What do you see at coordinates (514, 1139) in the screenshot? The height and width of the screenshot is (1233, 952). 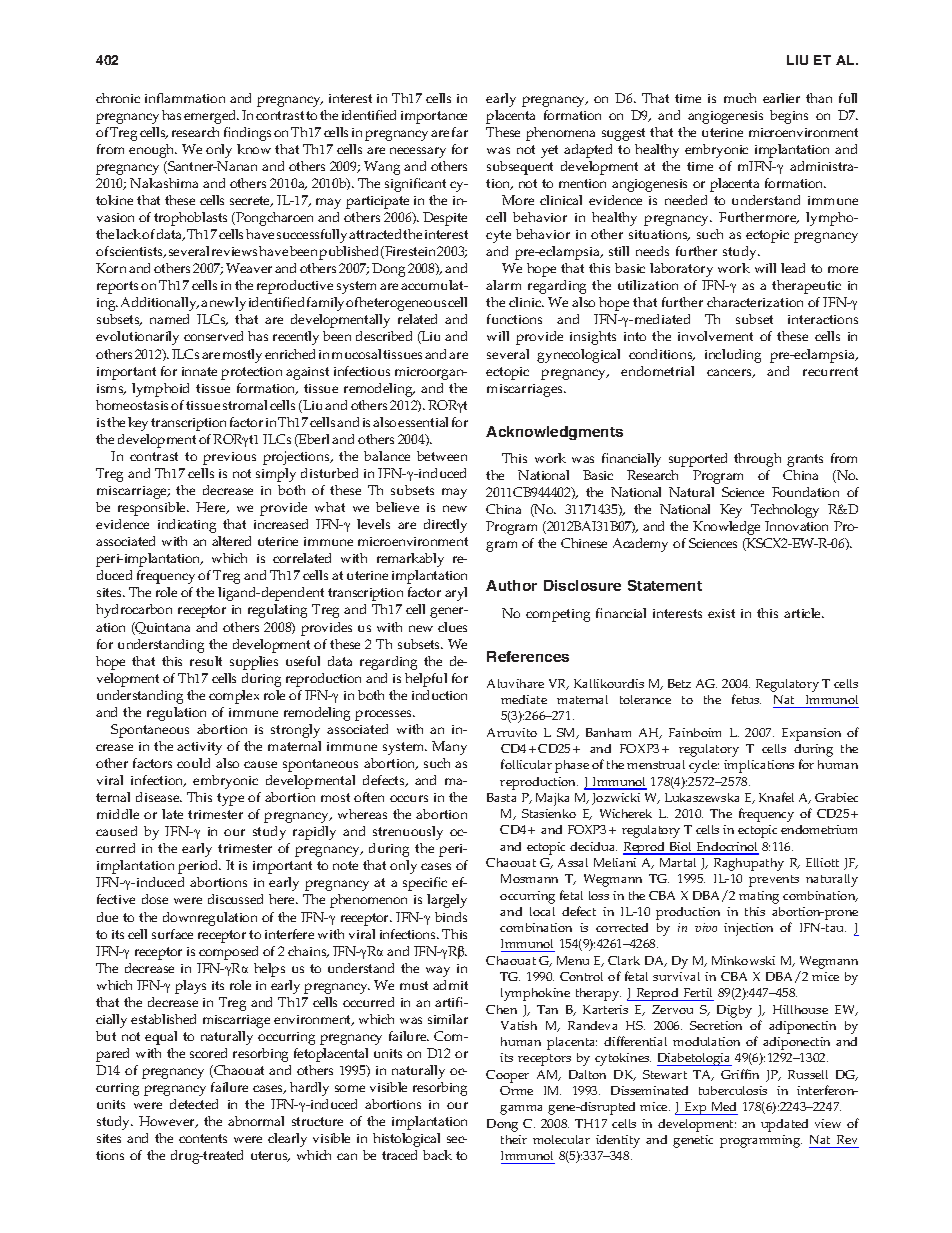 I see `their` at bounding box center [514, 1139].
